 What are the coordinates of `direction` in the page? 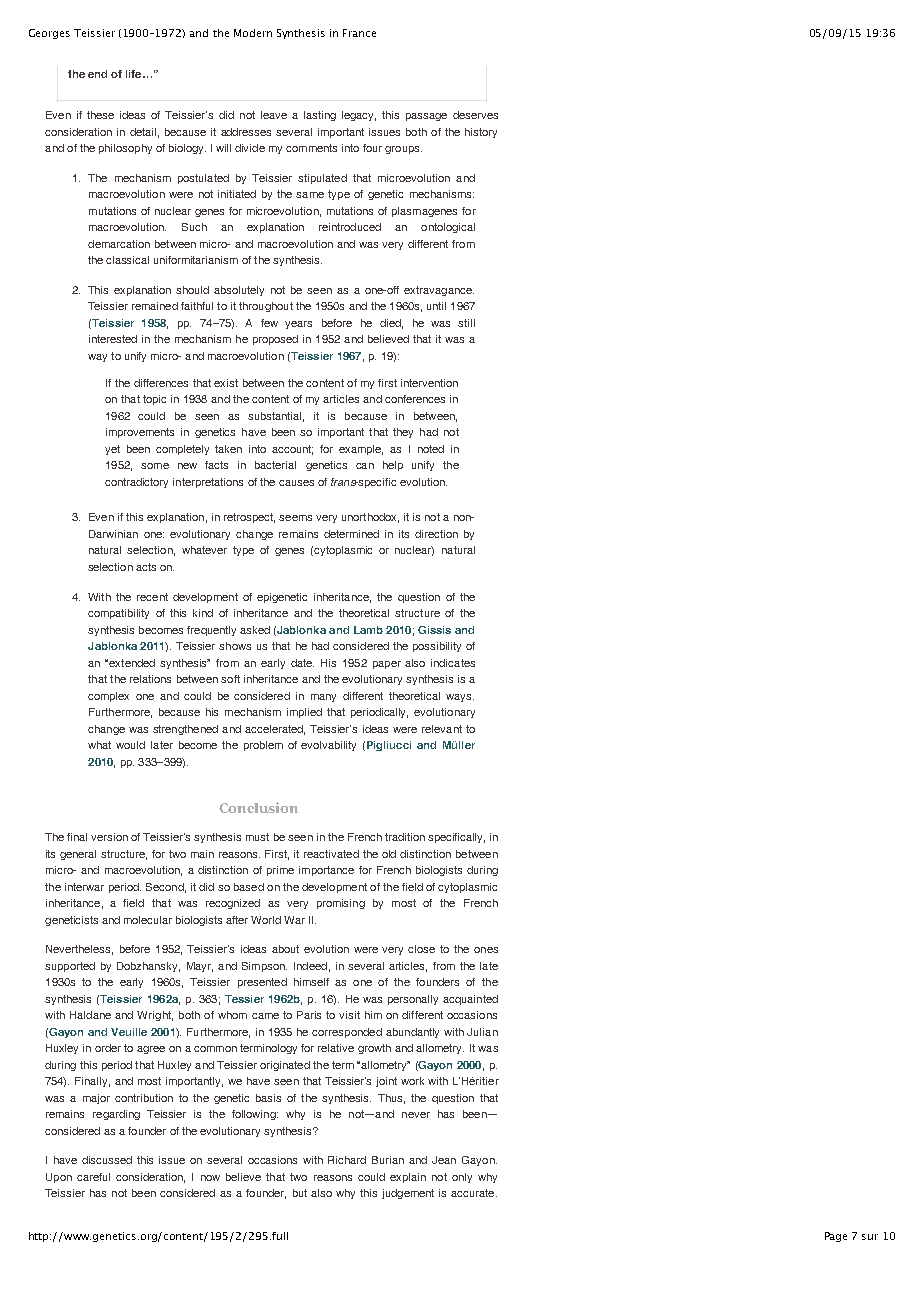 It's located at (436, 534).
